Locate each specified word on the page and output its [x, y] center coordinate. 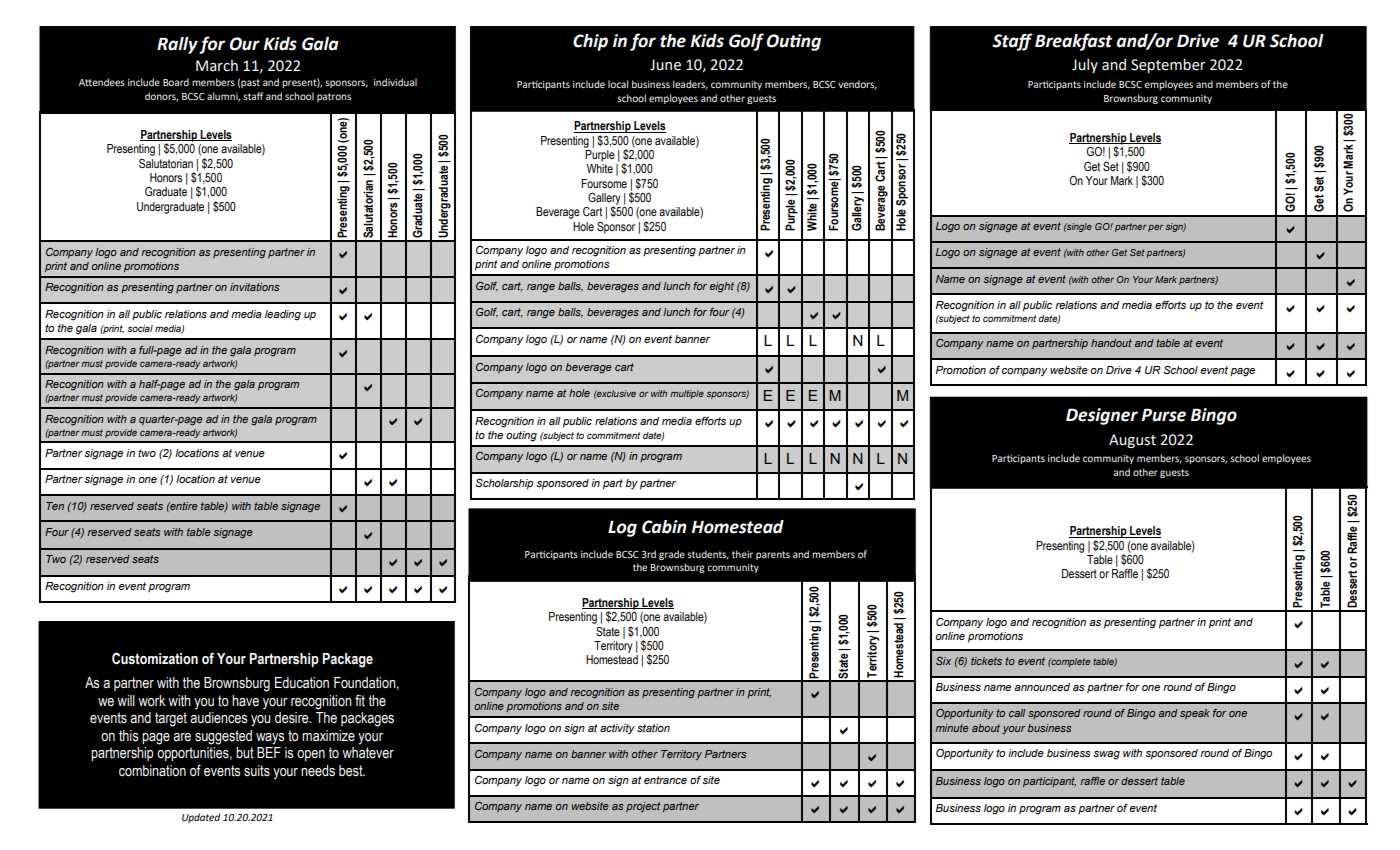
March [217, 66]
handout [1111, 343]
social [140, 328]
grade [672, 555]
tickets [986, 661]
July [1085, 66]
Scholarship [504, 484]
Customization [155, 658]
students [708, 555]
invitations [254, 287]
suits [257, 771]
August [1132, 441]
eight [722, 287]
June [665, 65]
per [1155, 228]
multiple [687, 394]
